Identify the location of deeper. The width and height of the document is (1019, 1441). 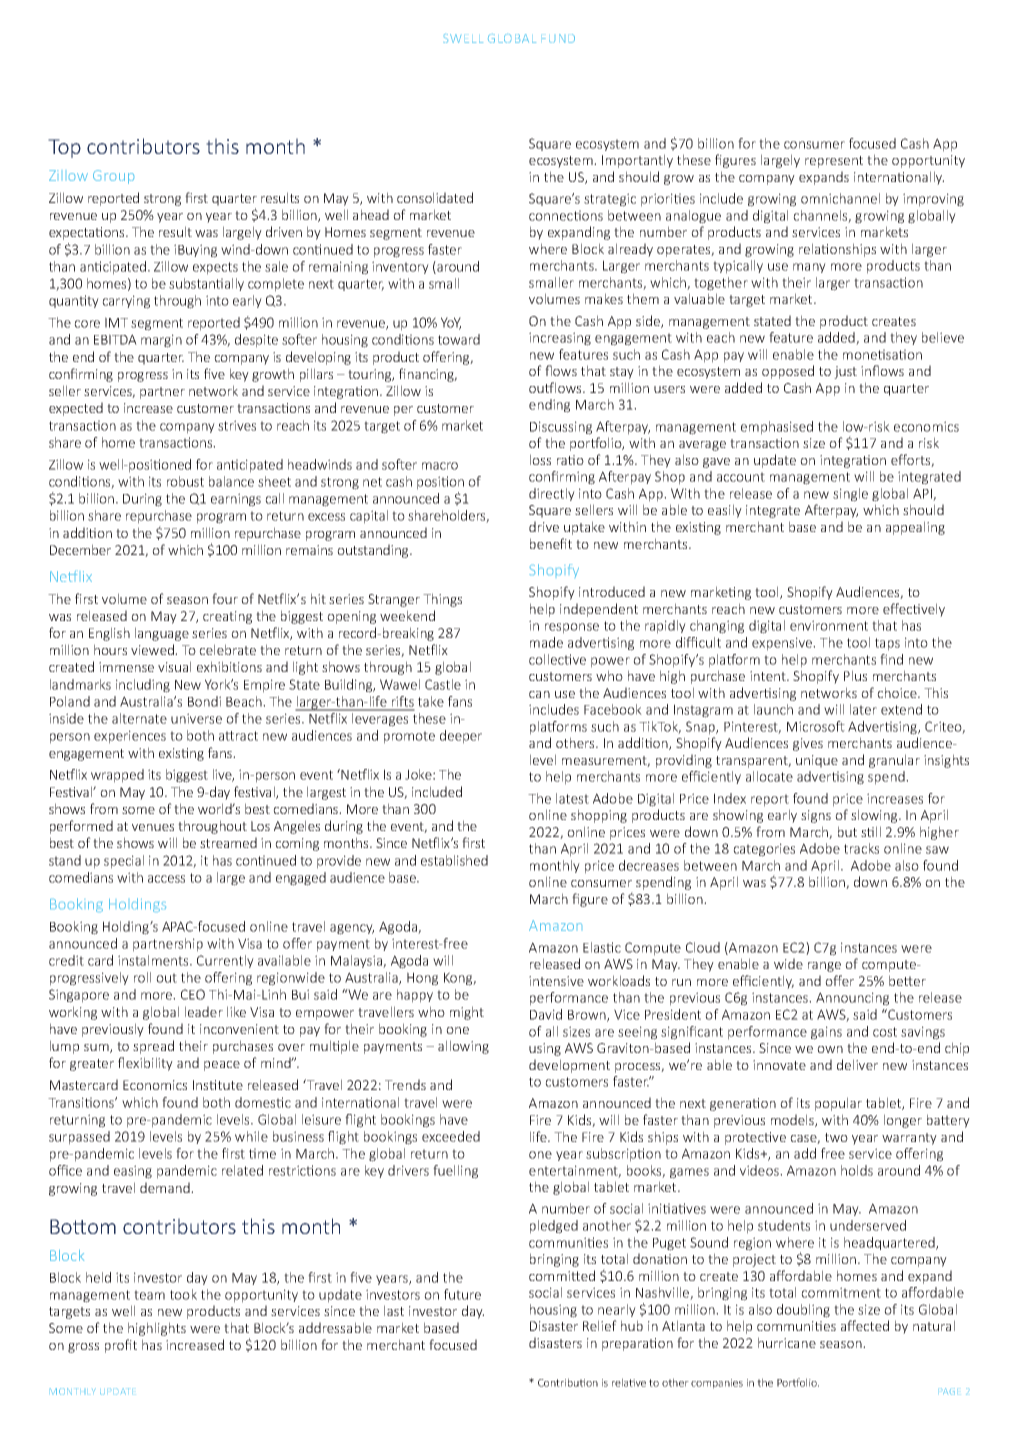
(461, 737).
